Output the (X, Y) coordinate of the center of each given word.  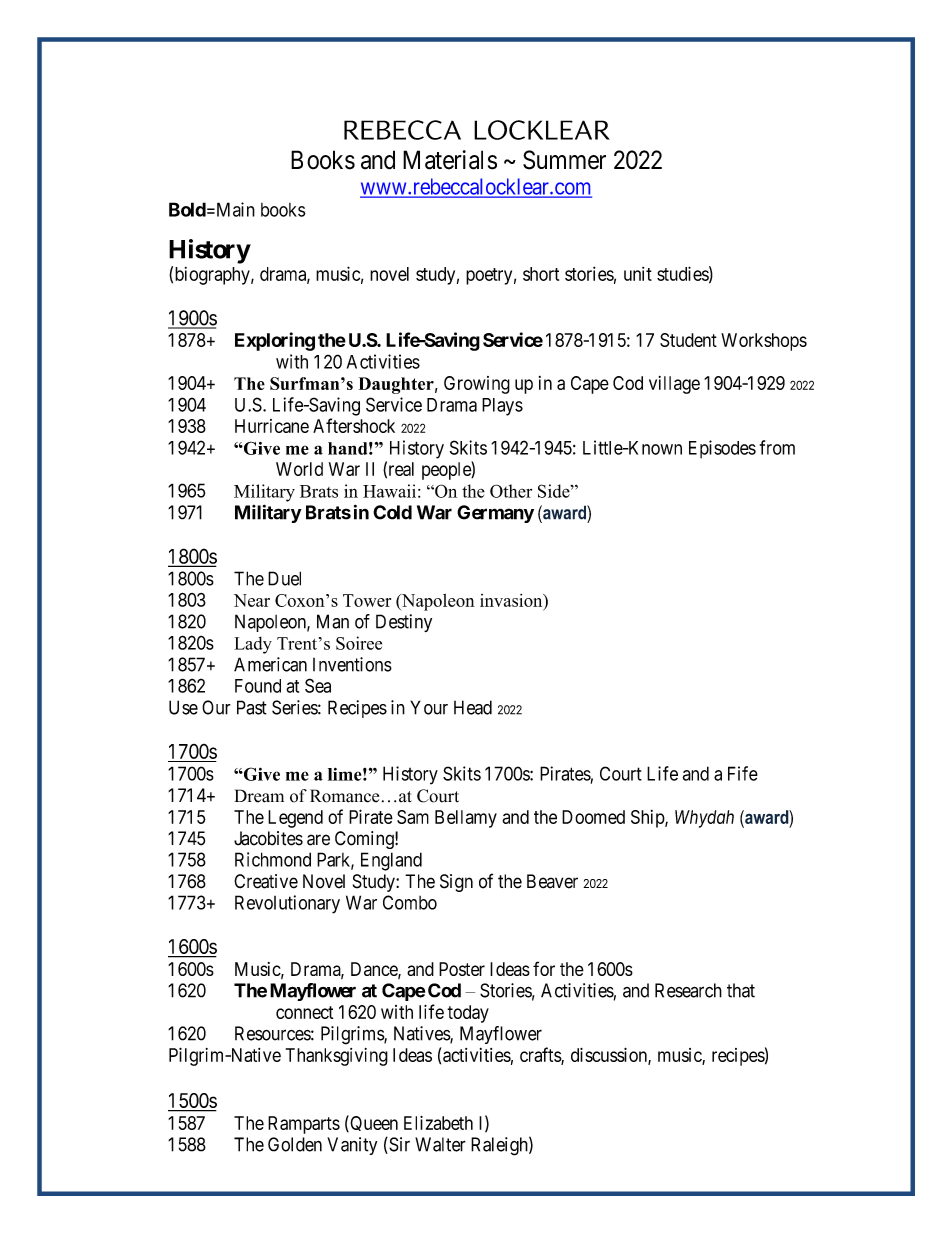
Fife (743, 773)
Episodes (722, 449)
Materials (450, 160)
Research (688, 990)
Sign (456, 883)
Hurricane (272, 426)
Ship (648, 819)
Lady (253, 645)
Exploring (275, 341)
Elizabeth (438, 1123)
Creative (266, 881)
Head (473, 707)
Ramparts (304, 1125)
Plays (502, 407)
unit (638, 274)
